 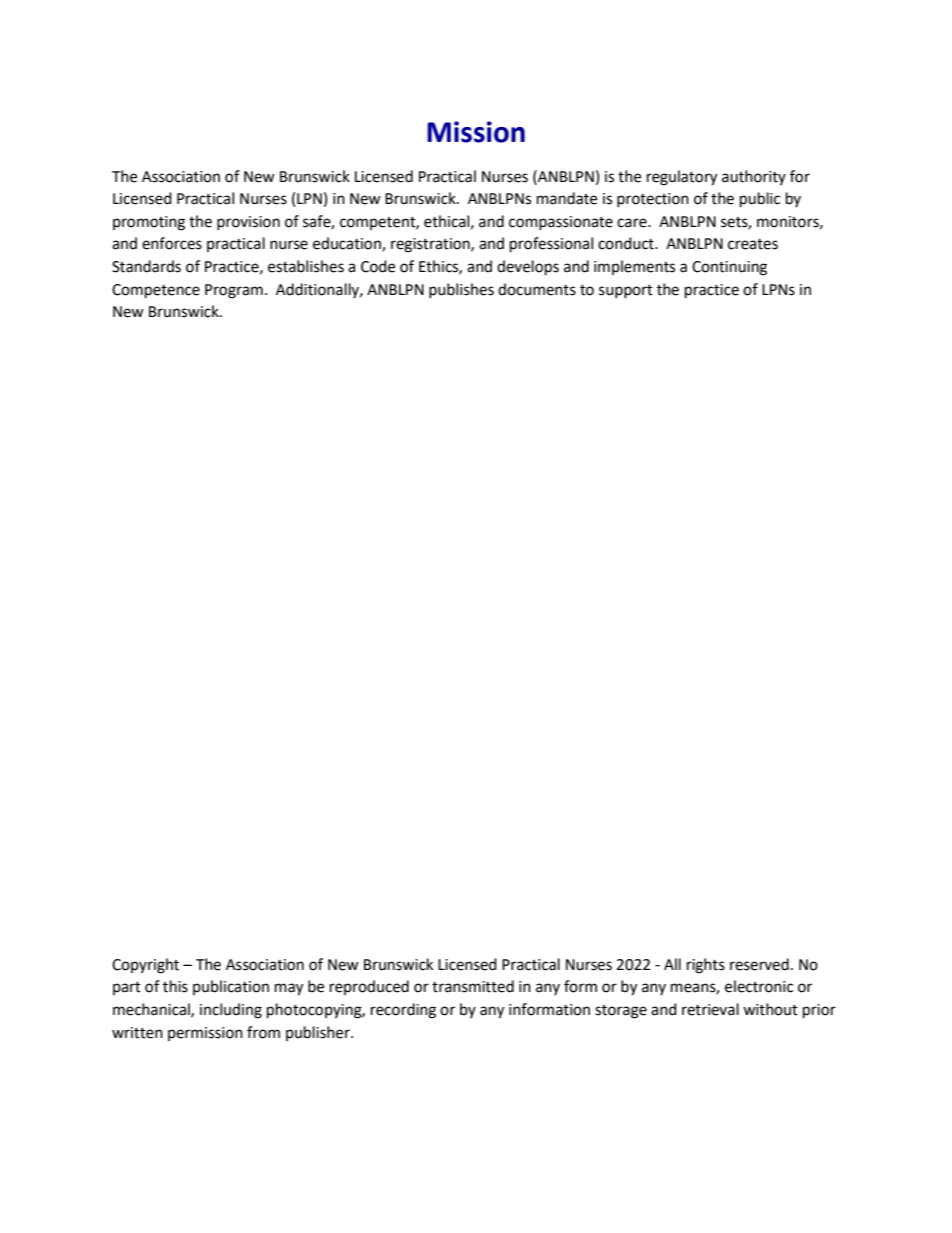 What do you see at coordinates (754, 177) in the screenshot?
I see `authority` at bounding box center [754, 177].
